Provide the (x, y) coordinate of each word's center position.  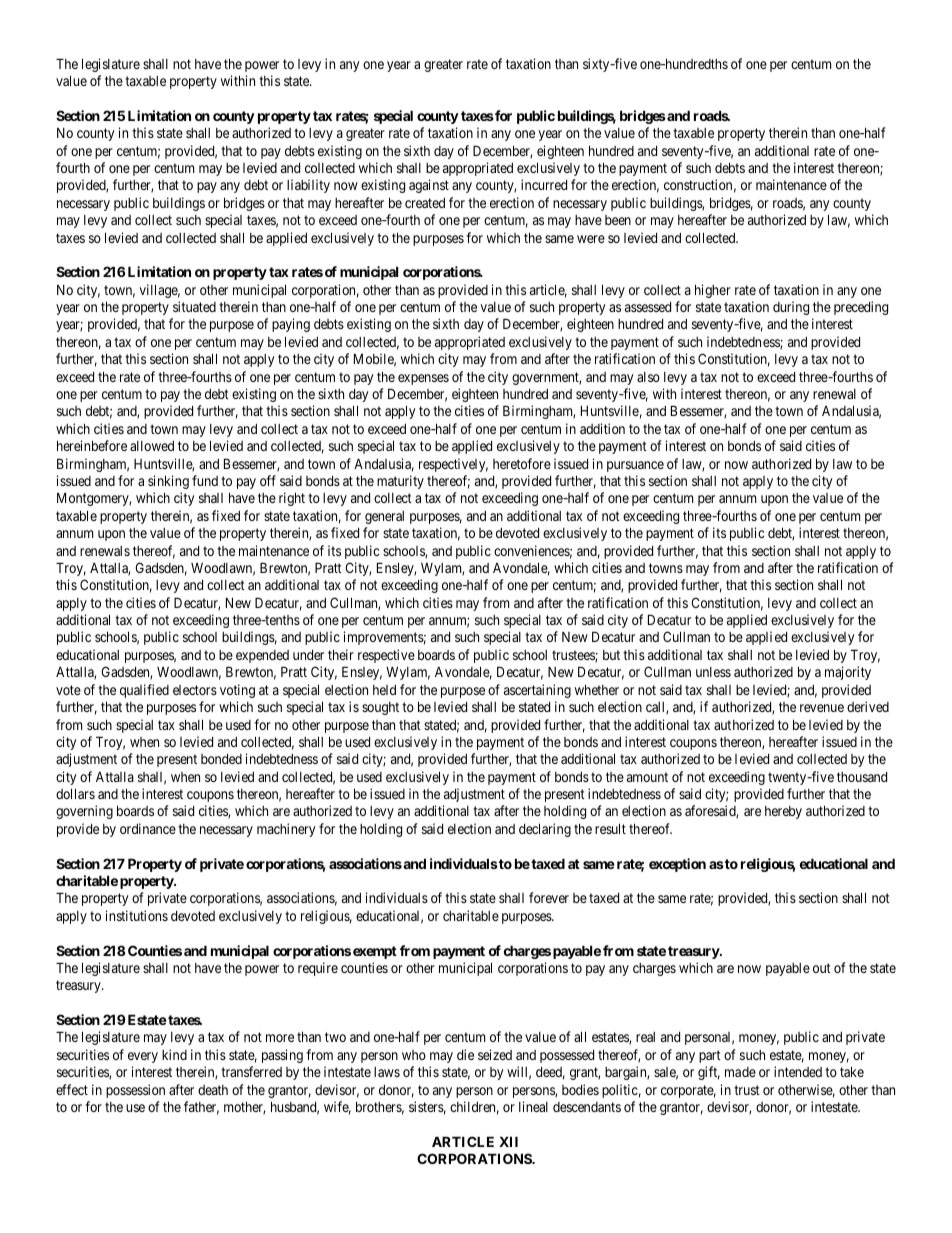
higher (713, 291)
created (425, 203)
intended (798, 1071)
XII (508, 1141)
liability (308, 186)
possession (135, 1091)
